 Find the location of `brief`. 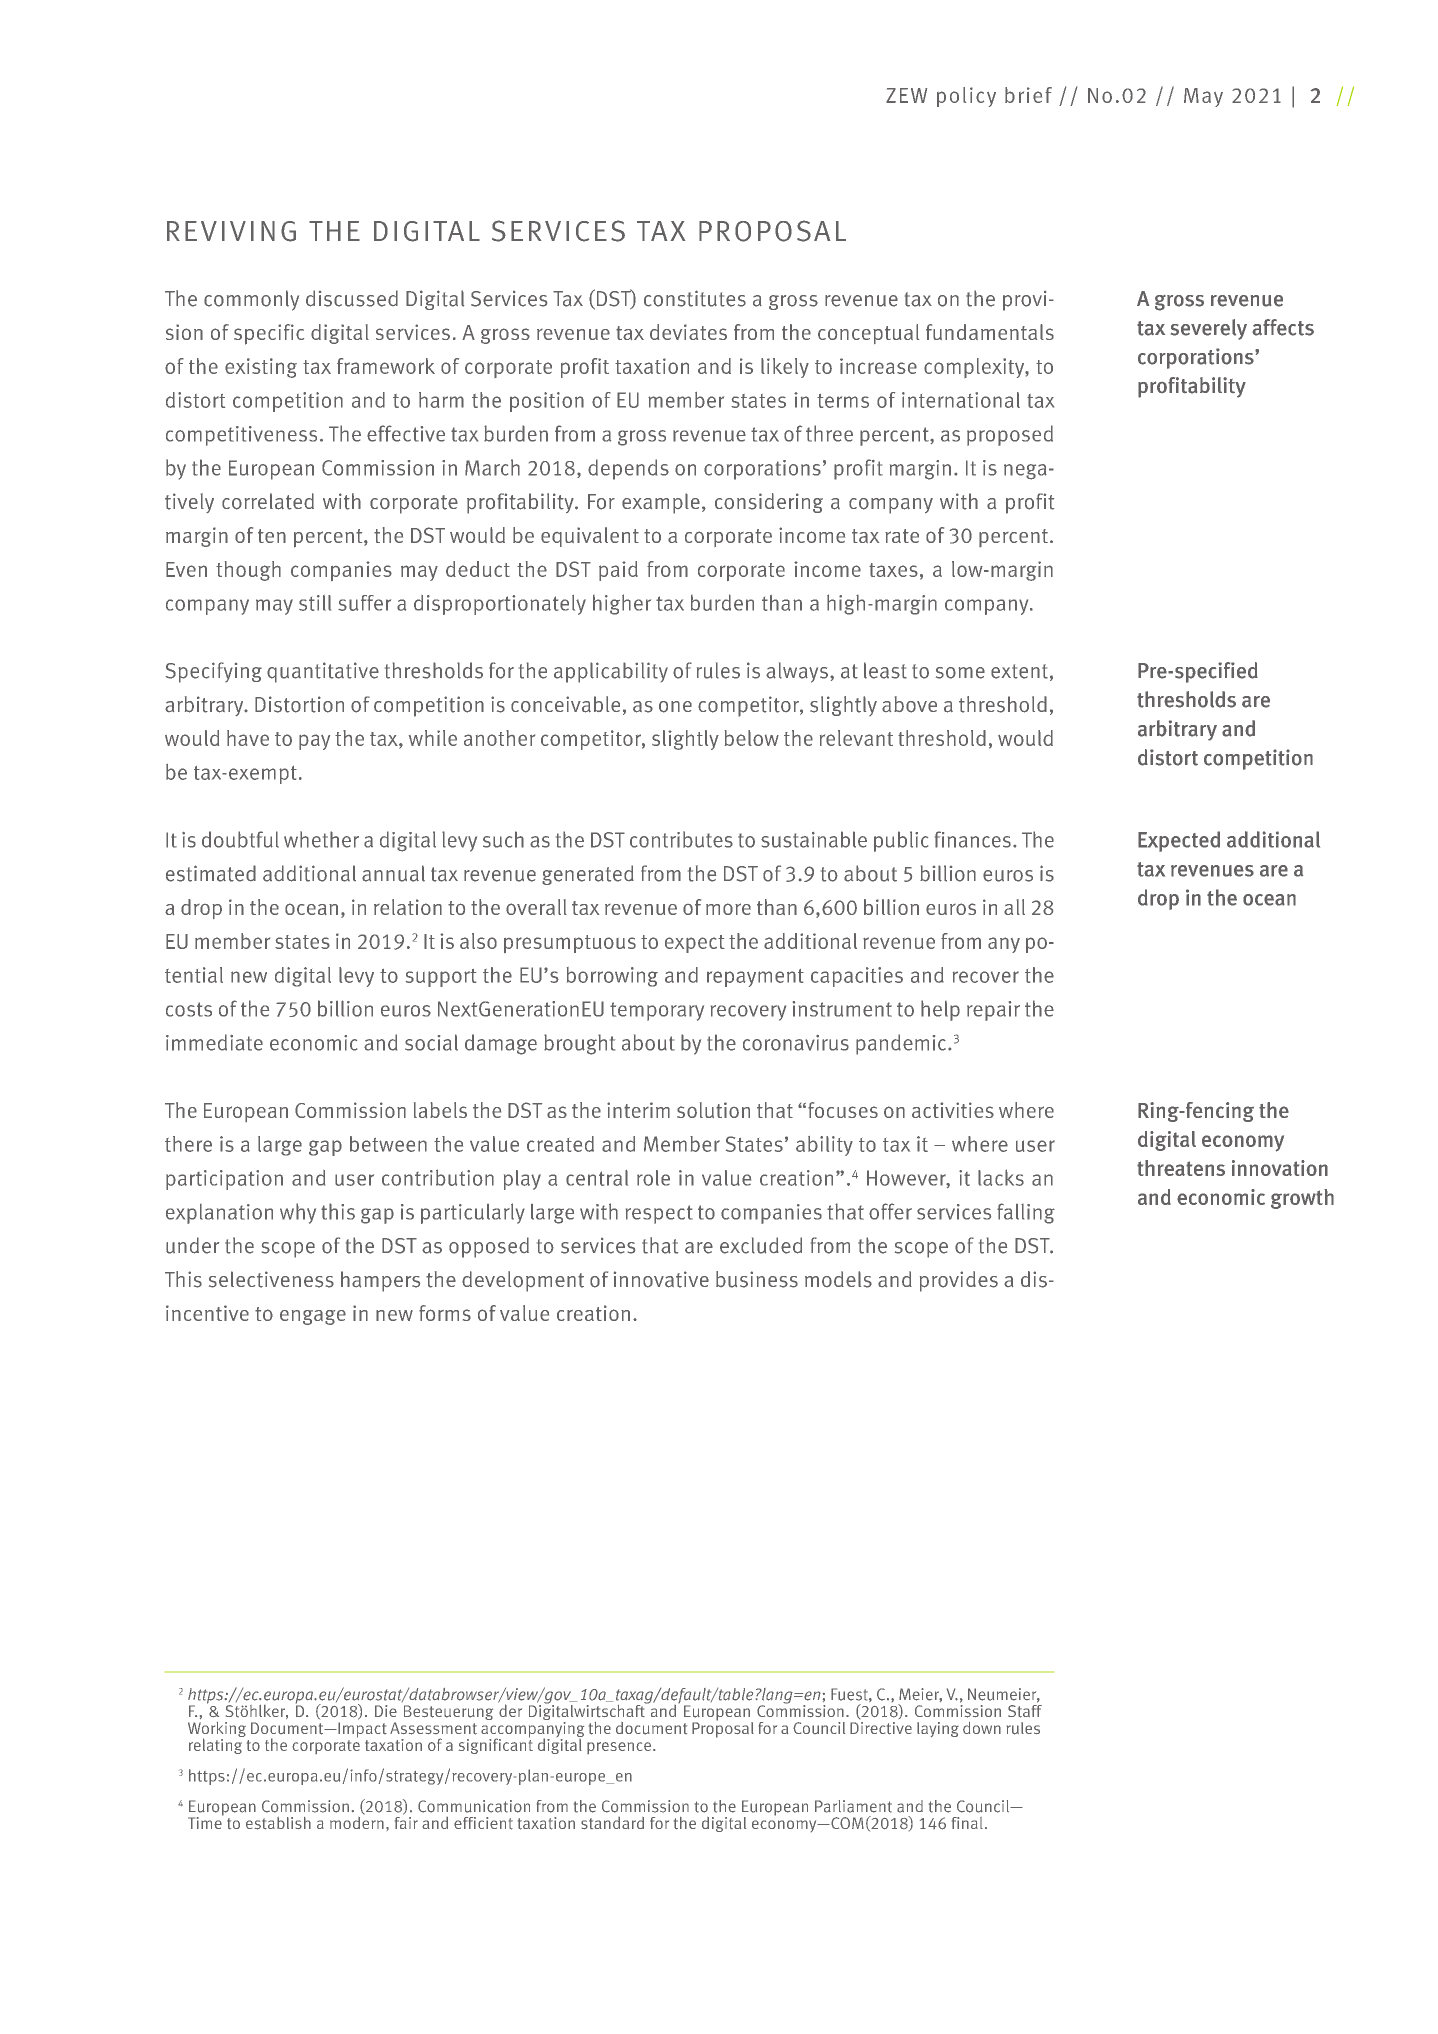

brief is located at coordinates (1028, 95).
